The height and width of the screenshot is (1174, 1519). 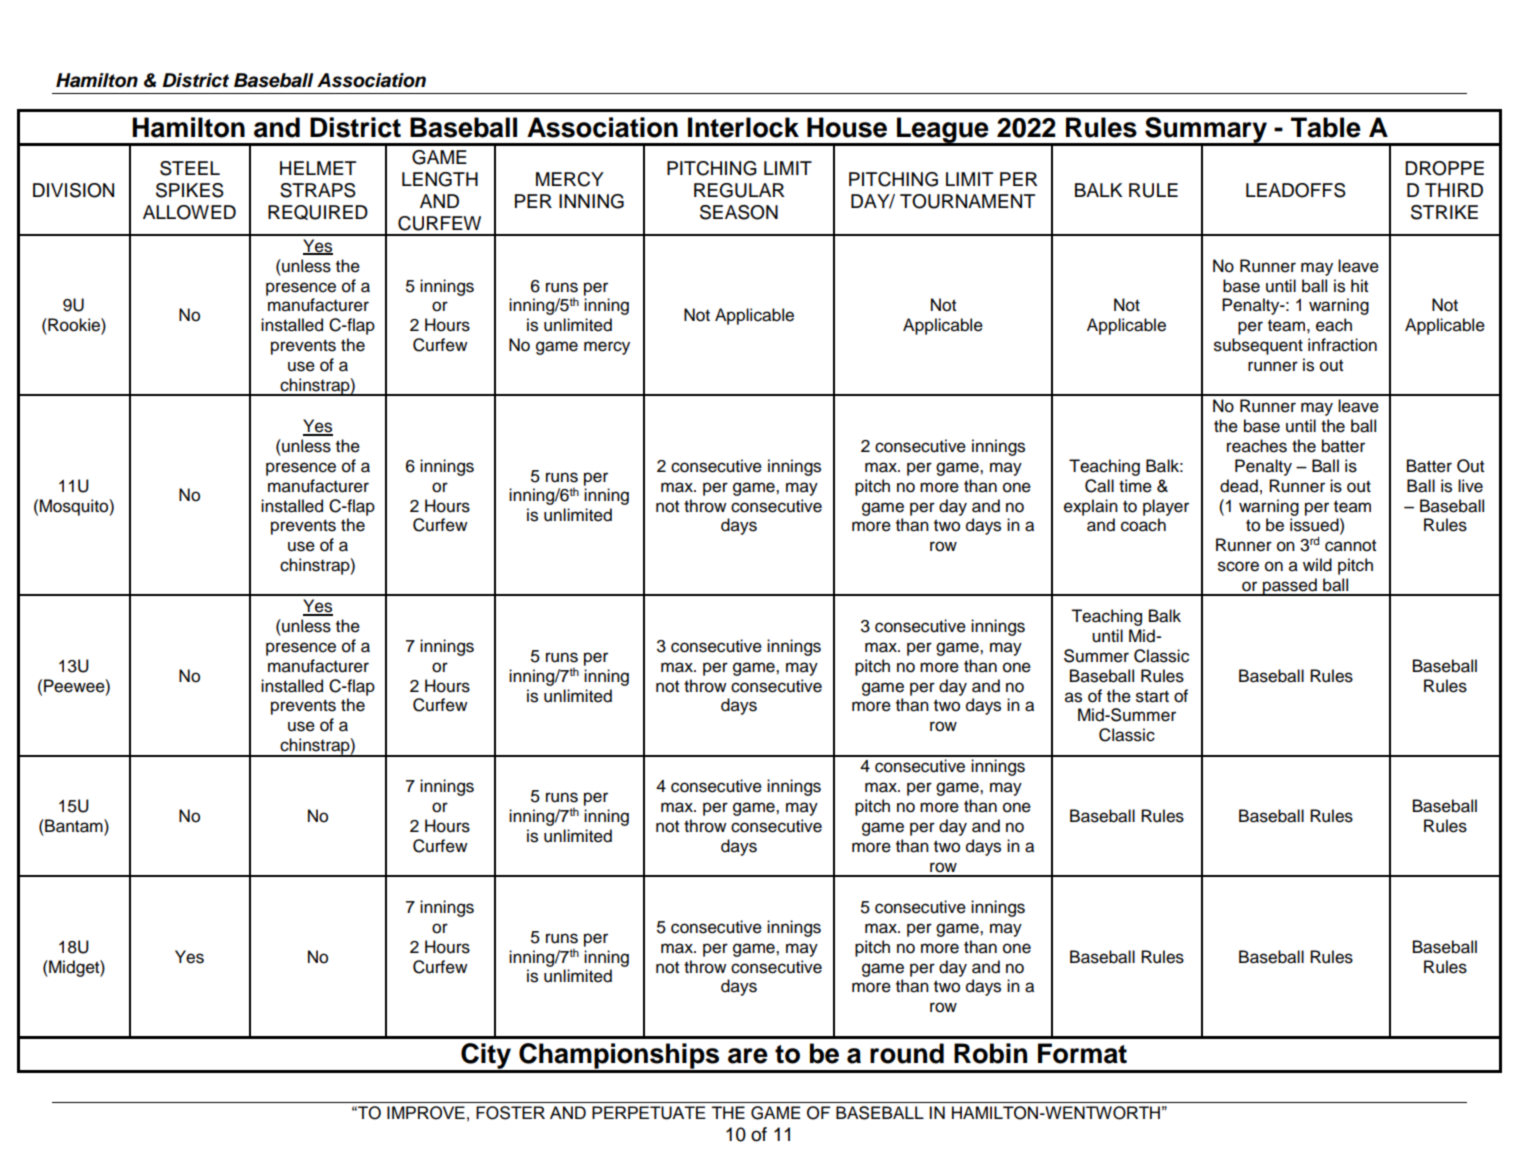 What do you see at coordinates (1091, 507) in the screenshot?
I see `explain` at bounding box center [1091, 507].
